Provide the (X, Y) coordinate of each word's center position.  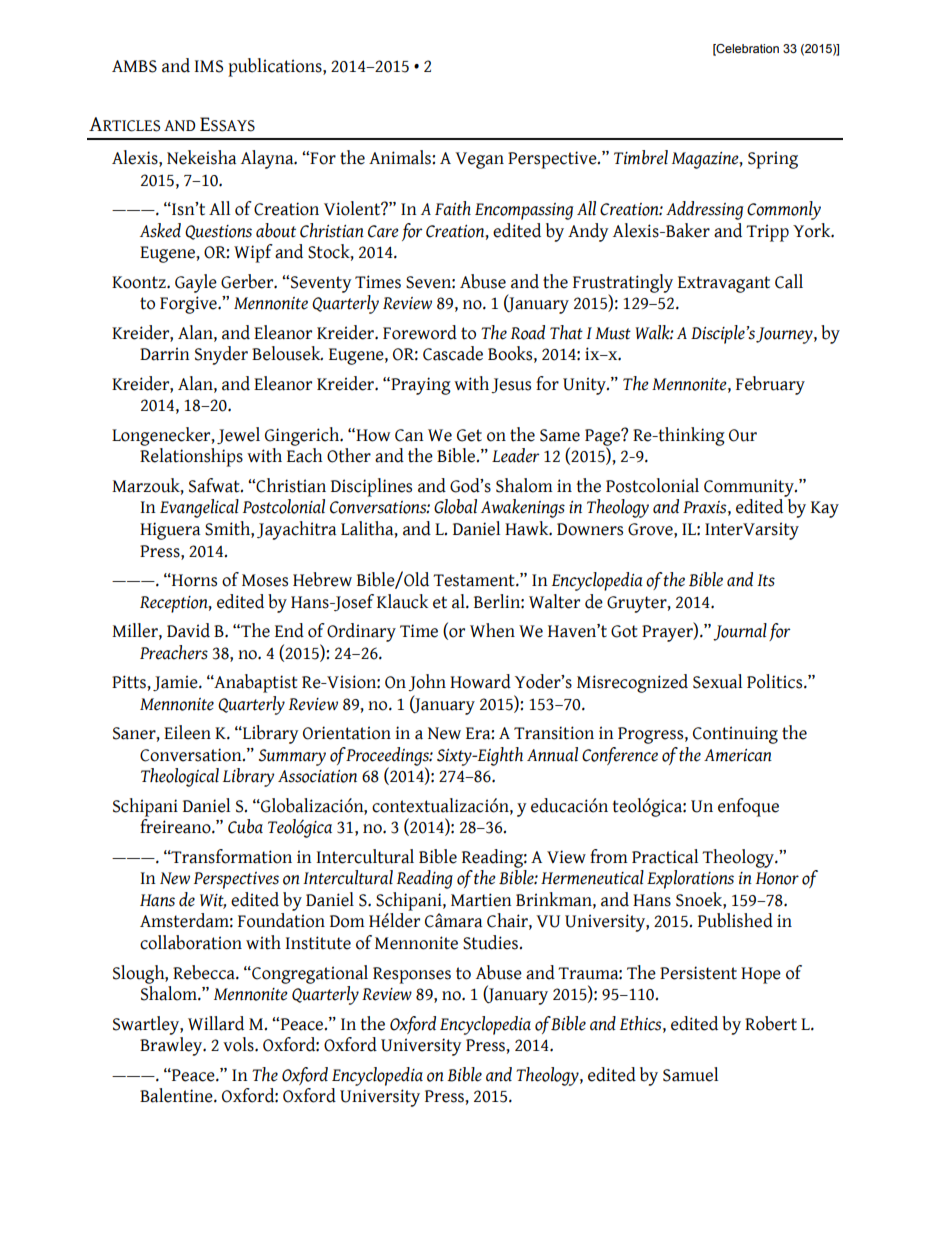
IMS (208, 66)
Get (469, 435)
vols (239, 1044)
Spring (773, 160)
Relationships (191, 457)
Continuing (735, 735)
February (770, 385)
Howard (480, 681)
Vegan (479, 160)
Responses (412, 975)
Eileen (187, 732)
